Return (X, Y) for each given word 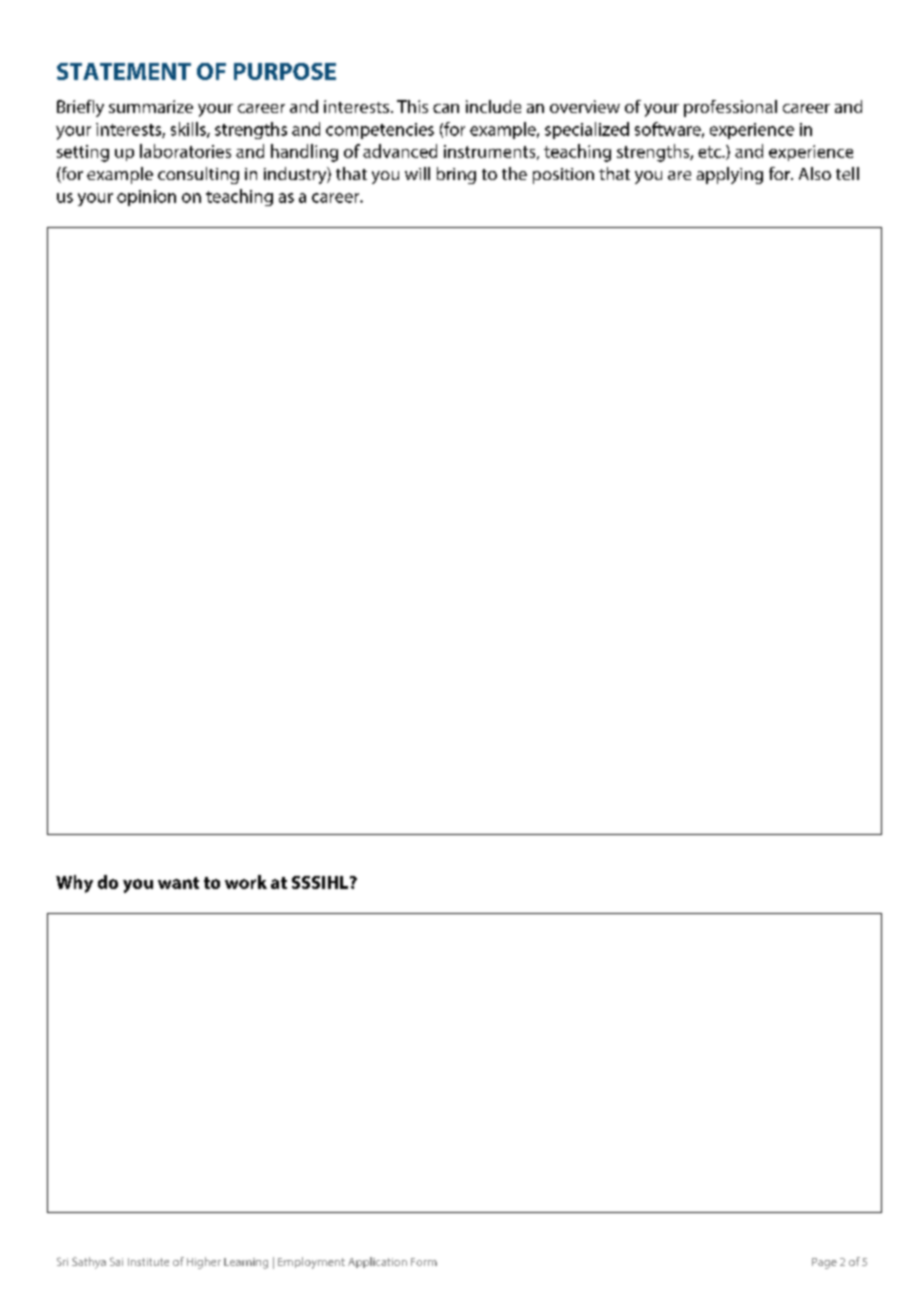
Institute (148, 1262)
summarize (151, 106)
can (446, 108)
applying (730, 175)
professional (730, 108)
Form (424, 1262)
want (178, 883)
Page (824, 1263)
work (246, 882)
